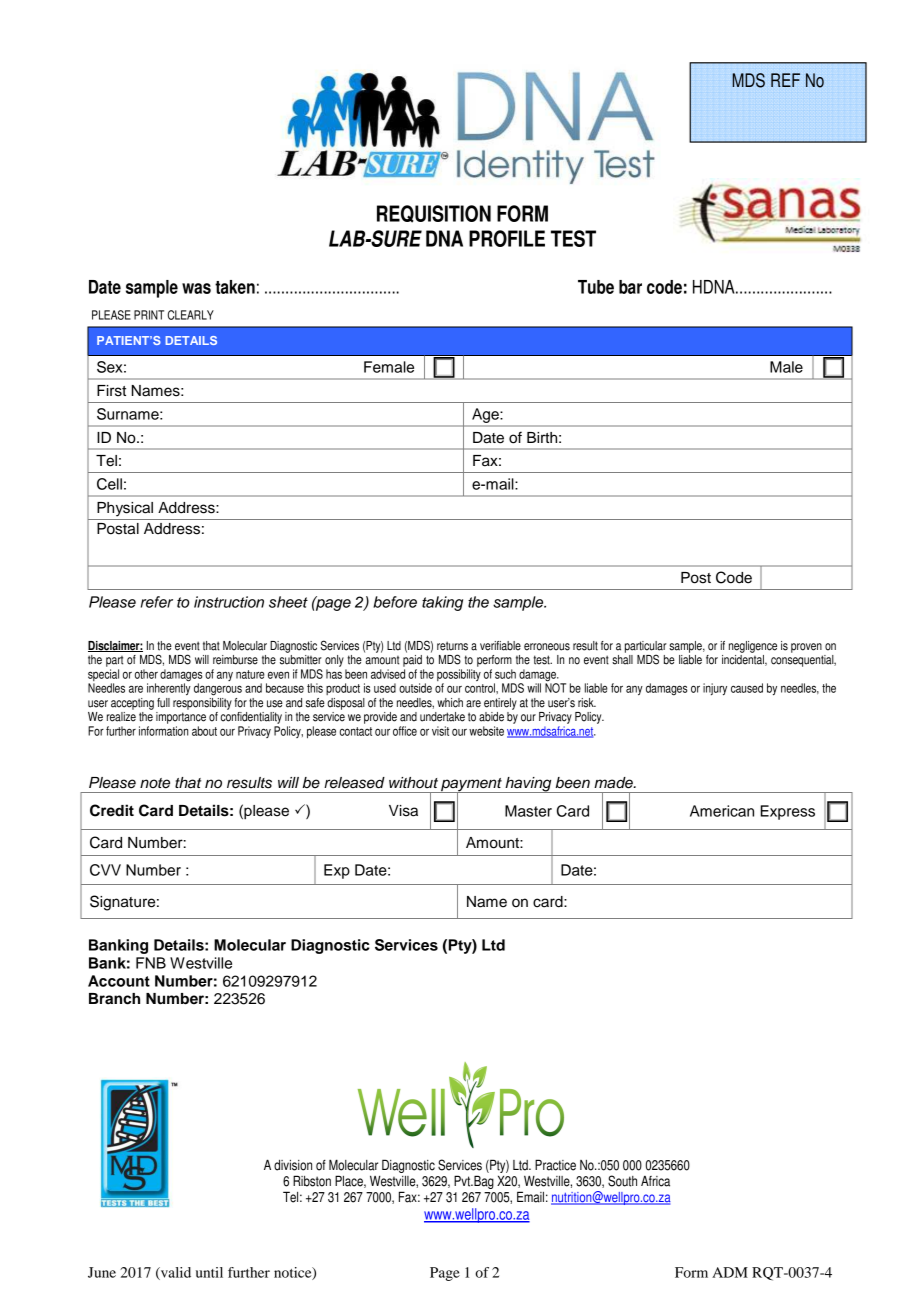 The image size is (924, 1308). I want to click on was, so click(196, 288).
